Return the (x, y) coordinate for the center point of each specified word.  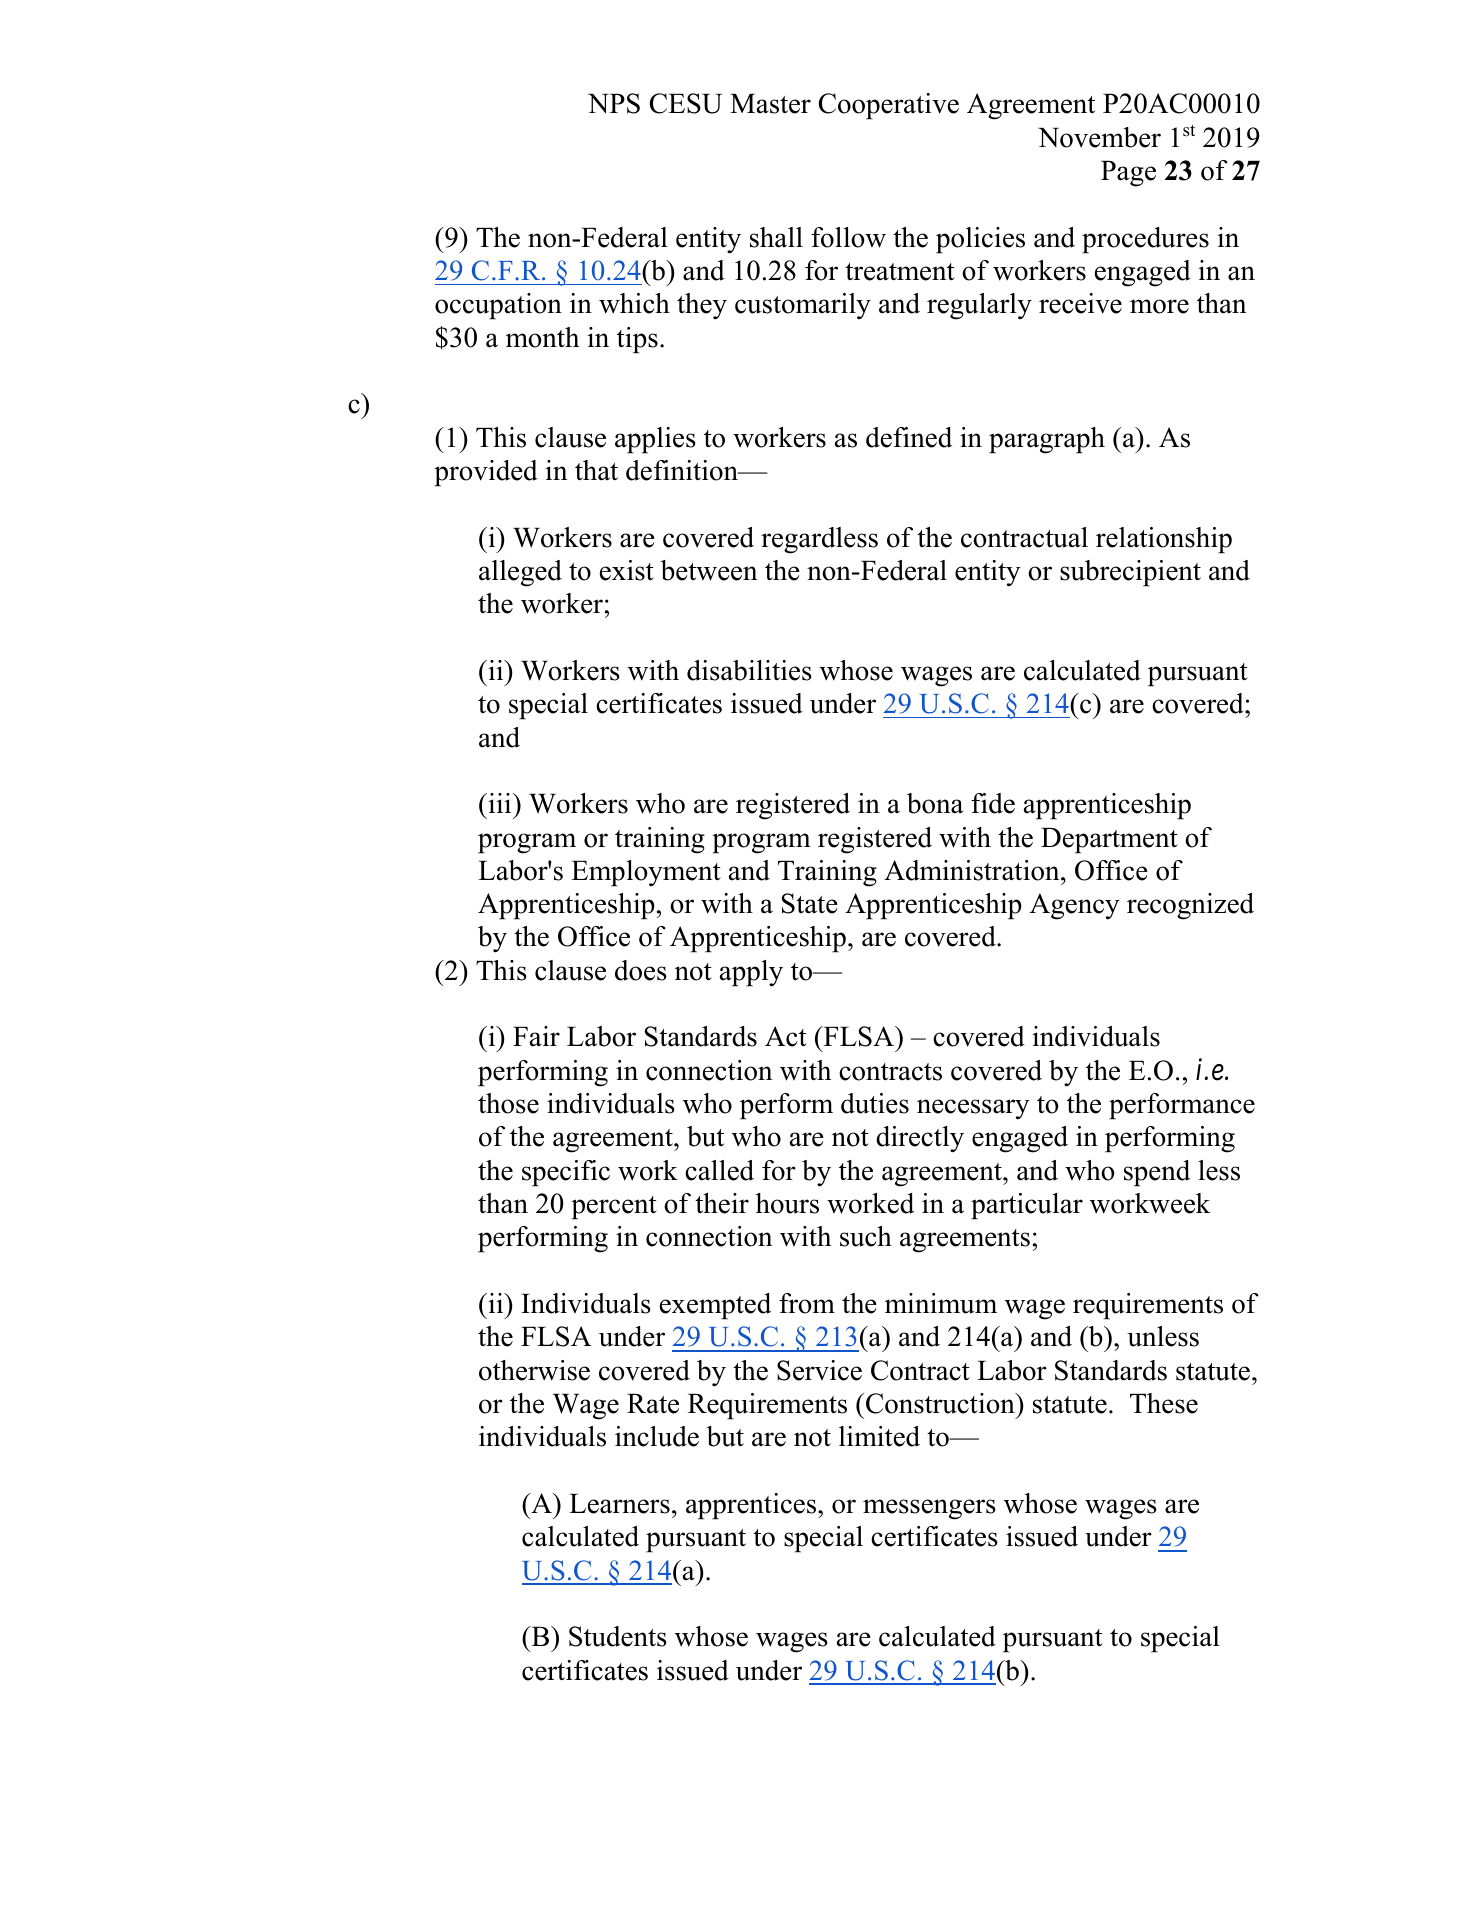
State (810, 903)
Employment (646, 873)
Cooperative (889, 106)
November (1099, 137)
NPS (614, 103)
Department (1109, 841)
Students (618, 1636)
